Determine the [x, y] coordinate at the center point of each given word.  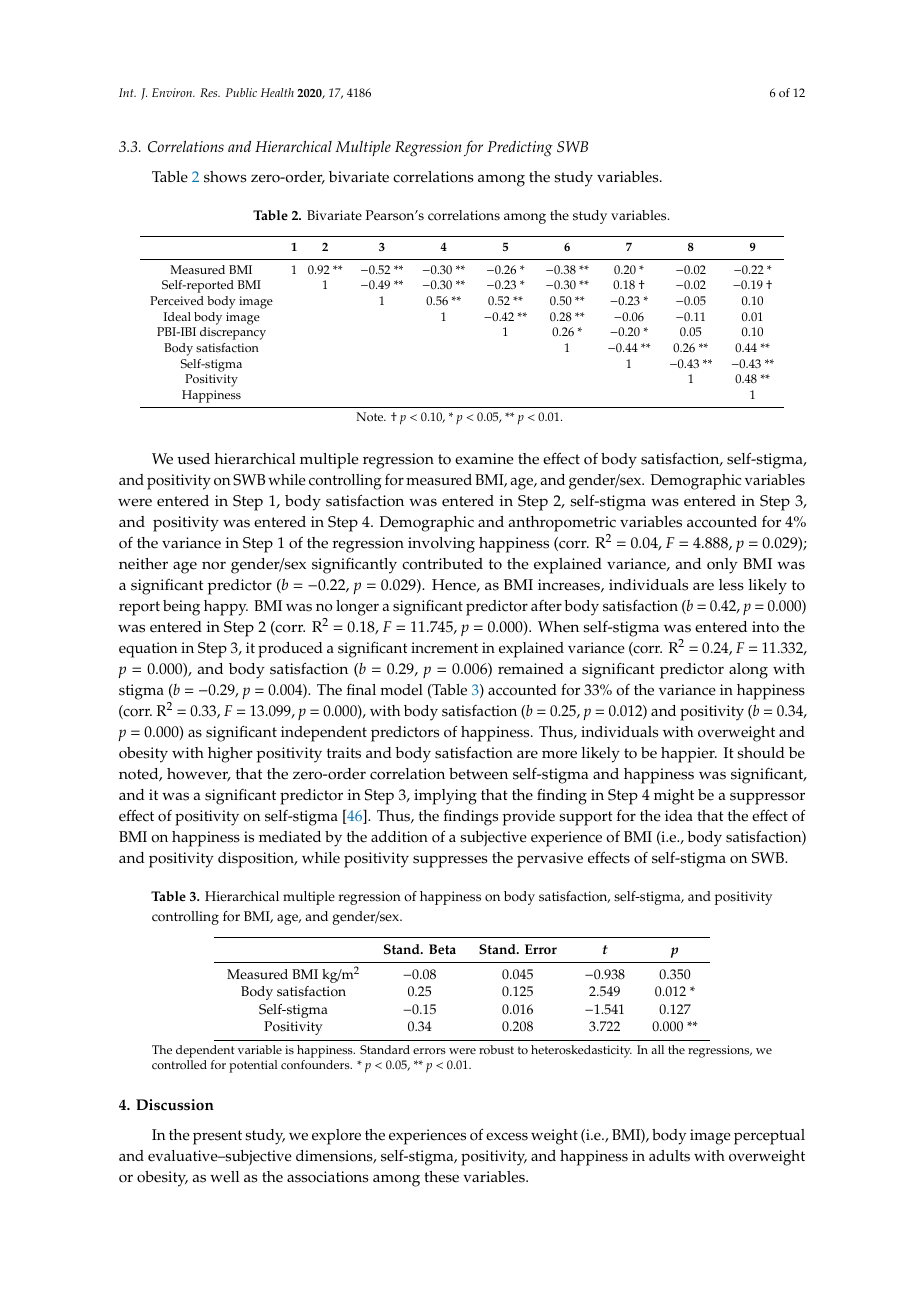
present [217, 1137]
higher [230, 755]
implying [445, 797]
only [722, 566]
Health [277, 92]
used [193, 459]
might [674, 797]
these [441, 1177]
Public [241, 92]
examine [484, 459]
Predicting [520, 148]
